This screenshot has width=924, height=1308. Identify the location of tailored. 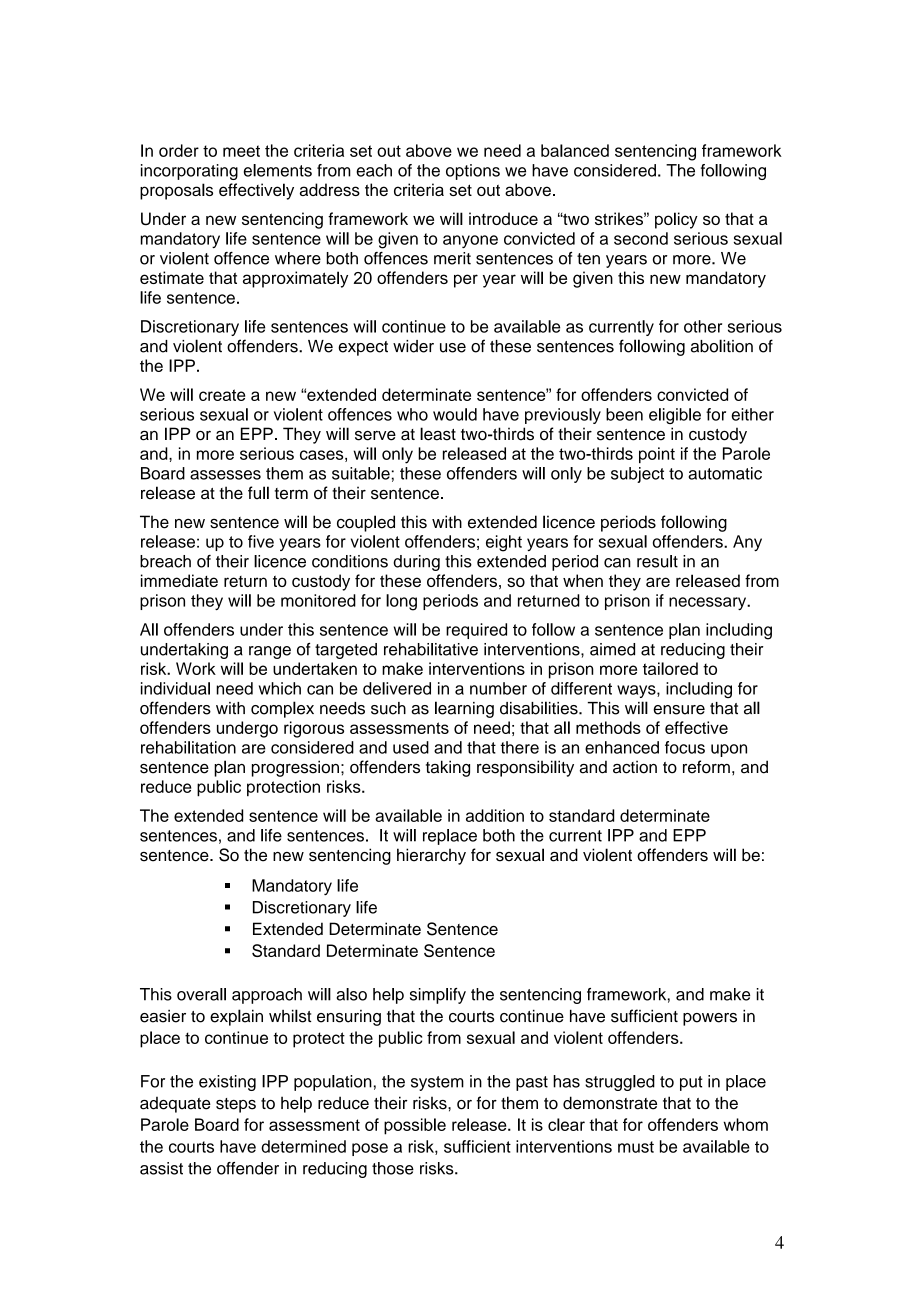
(670, 668).
